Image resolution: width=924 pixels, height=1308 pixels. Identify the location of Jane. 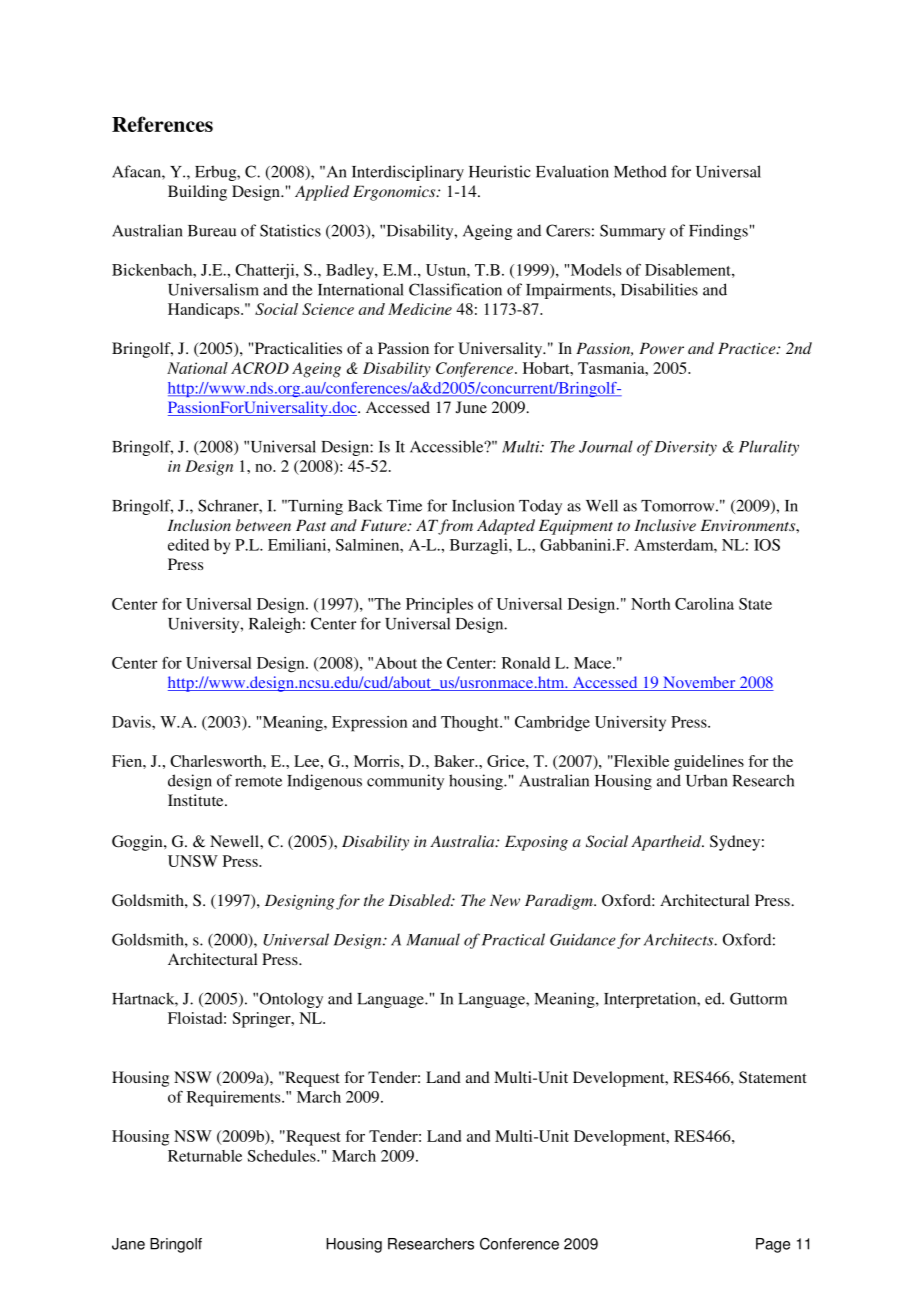
(128, 1244).
